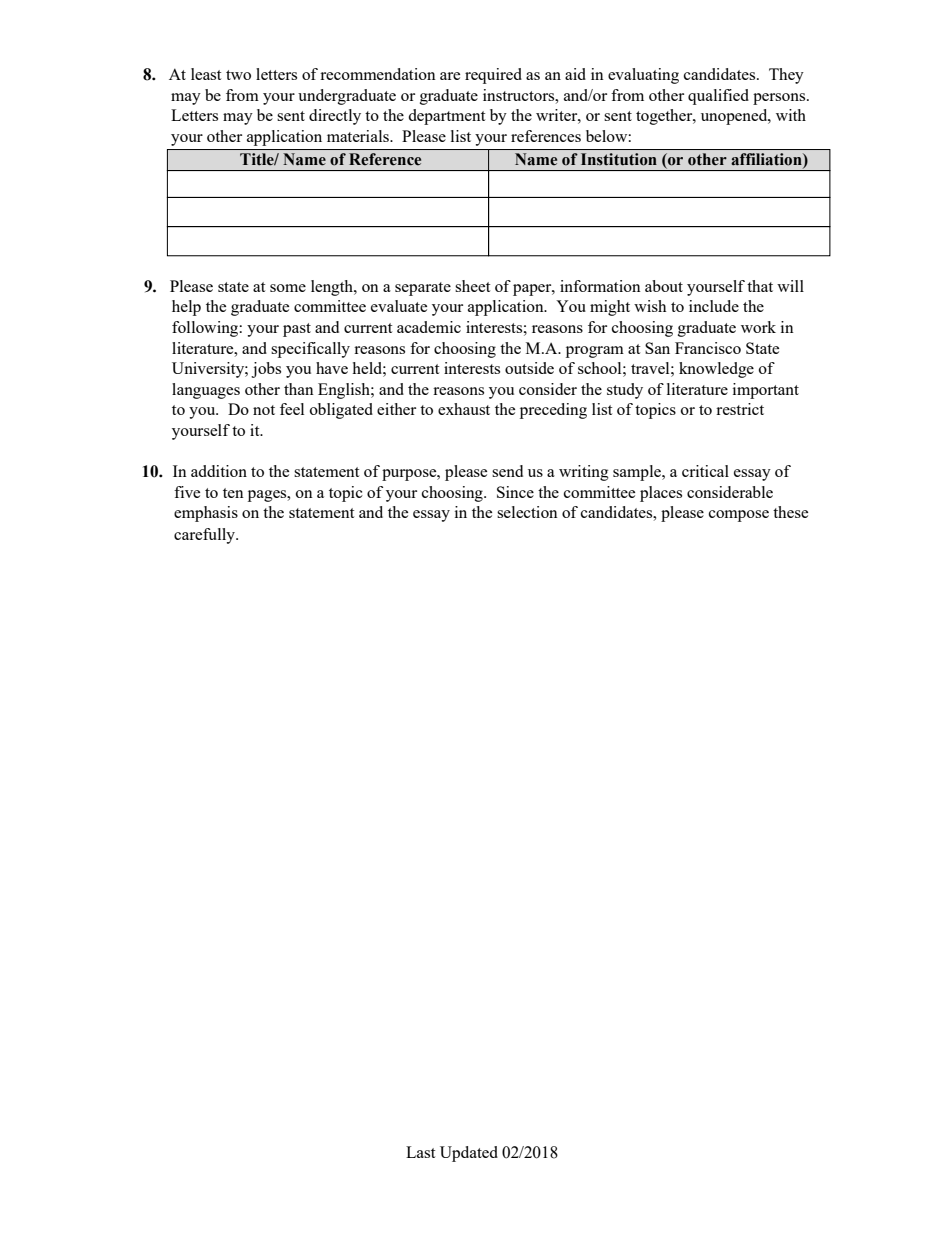  Describe the element at coordinates (739, 516) in the document. I see `compose` at that location.
